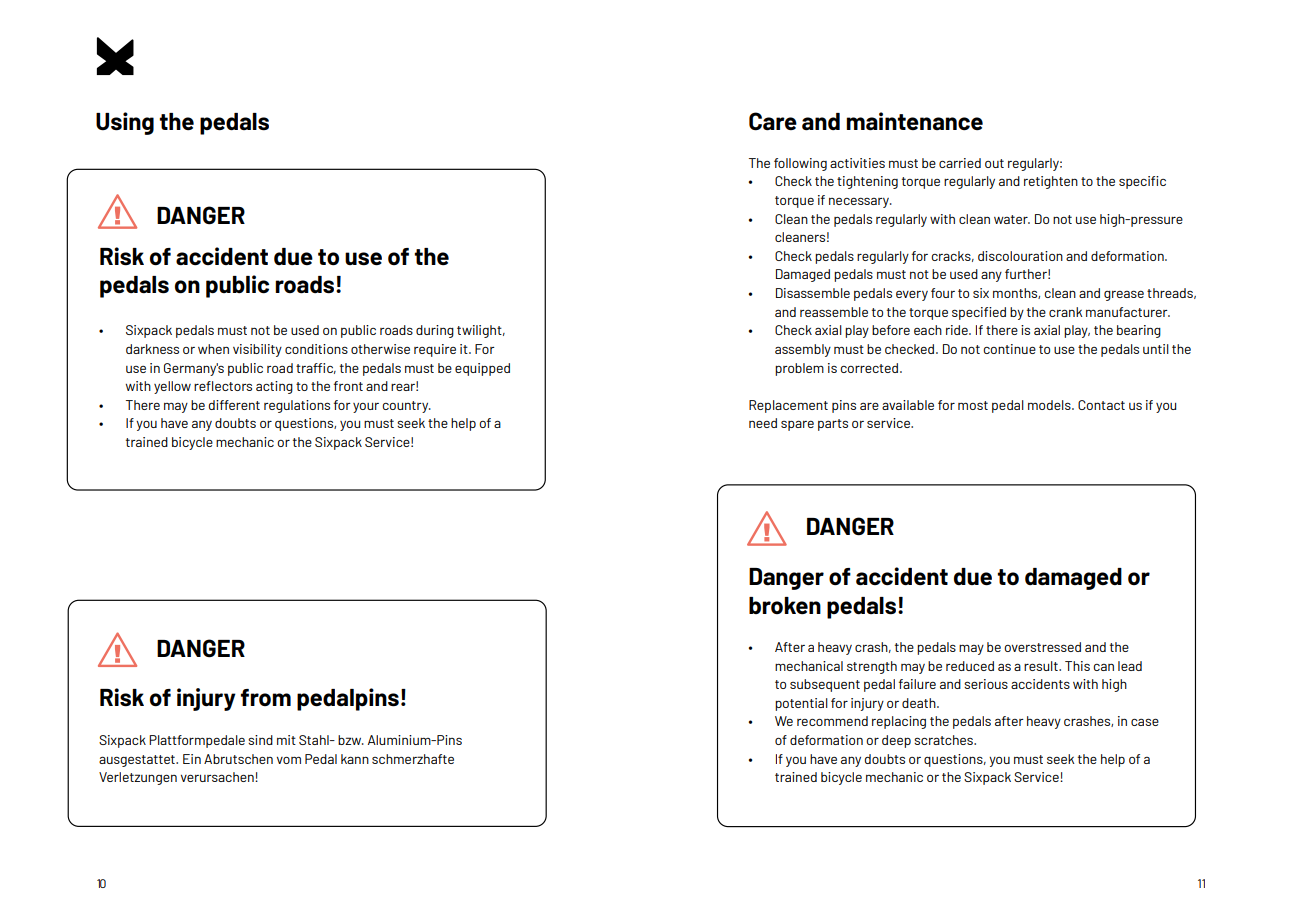  Describe the element at coordinates (1042, 647) in the screenshot. I see `overstressed` at that location.
